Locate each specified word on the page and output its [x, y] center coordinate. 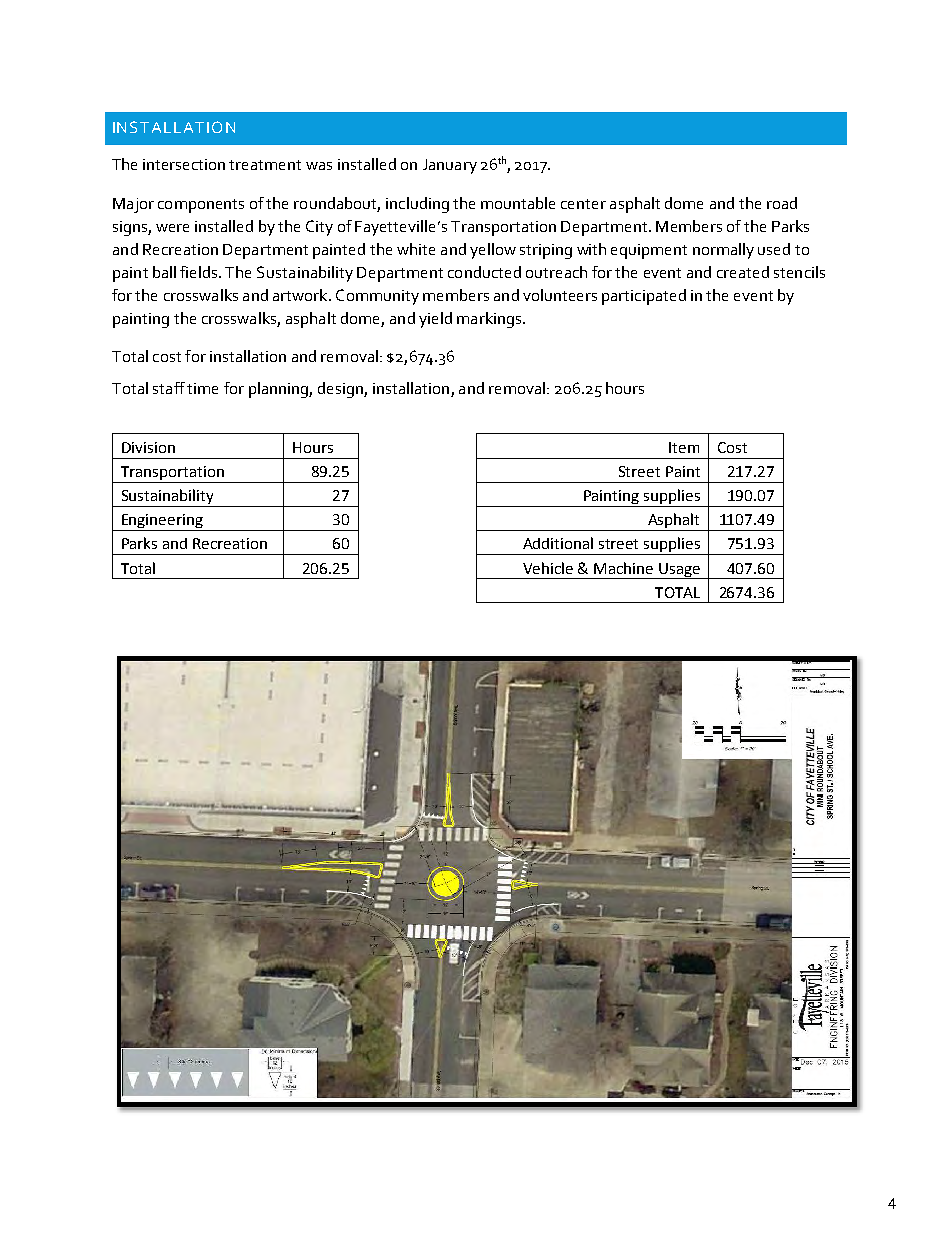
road [782, 203]
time [202, 388]
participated [644, 297]
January [450, 166]
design [341, 390]
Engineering [162, 522]
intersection [184, 164]
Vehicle [548, 568]
